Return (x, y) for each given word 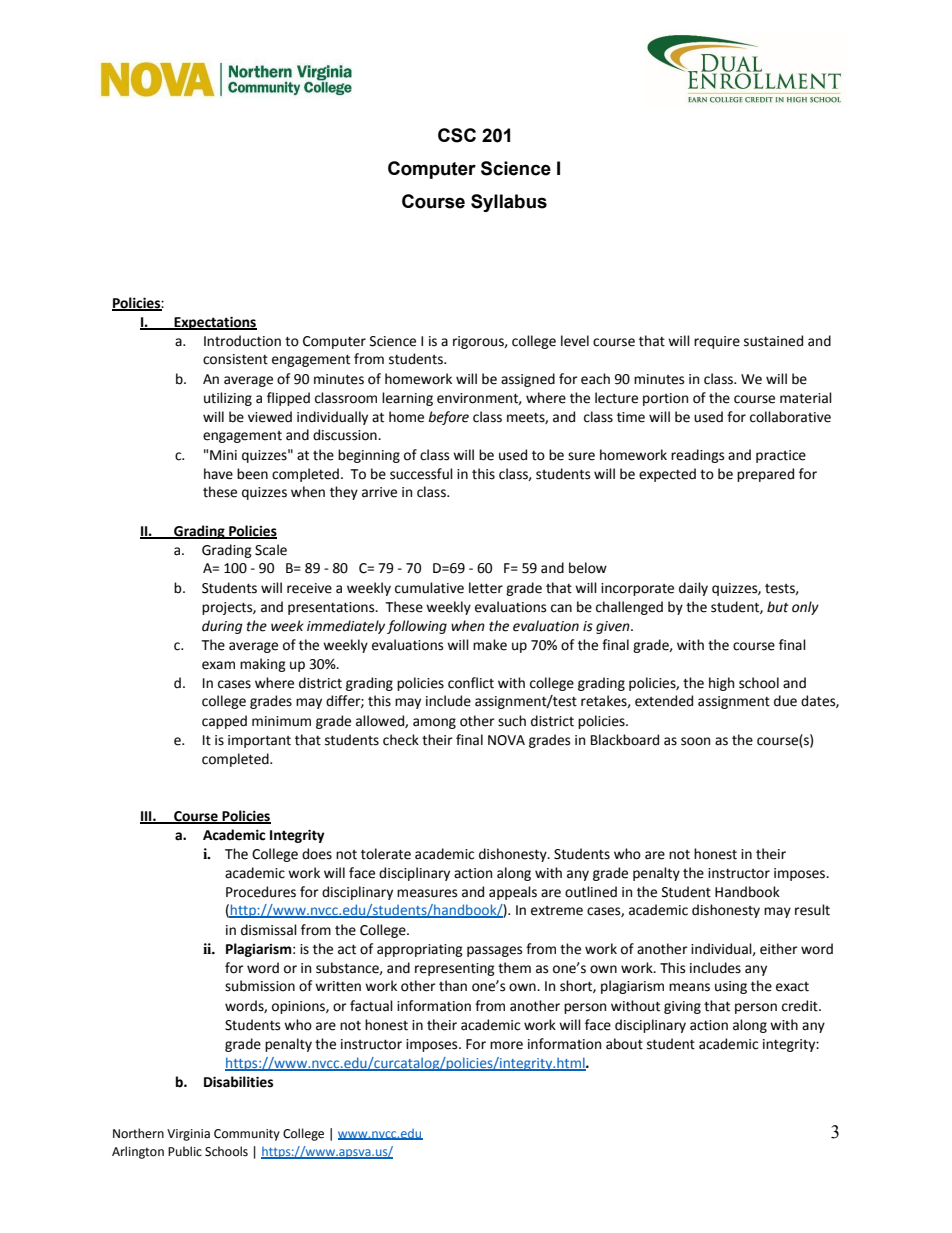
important (259, 741)
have (218, 474)
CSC (457, 135)
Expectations (214, 323)
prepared (765, 475)
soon (695, 741)
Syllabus (509, 203)
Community (247, 1135)
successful (421, 474)
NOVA (506, 740)
